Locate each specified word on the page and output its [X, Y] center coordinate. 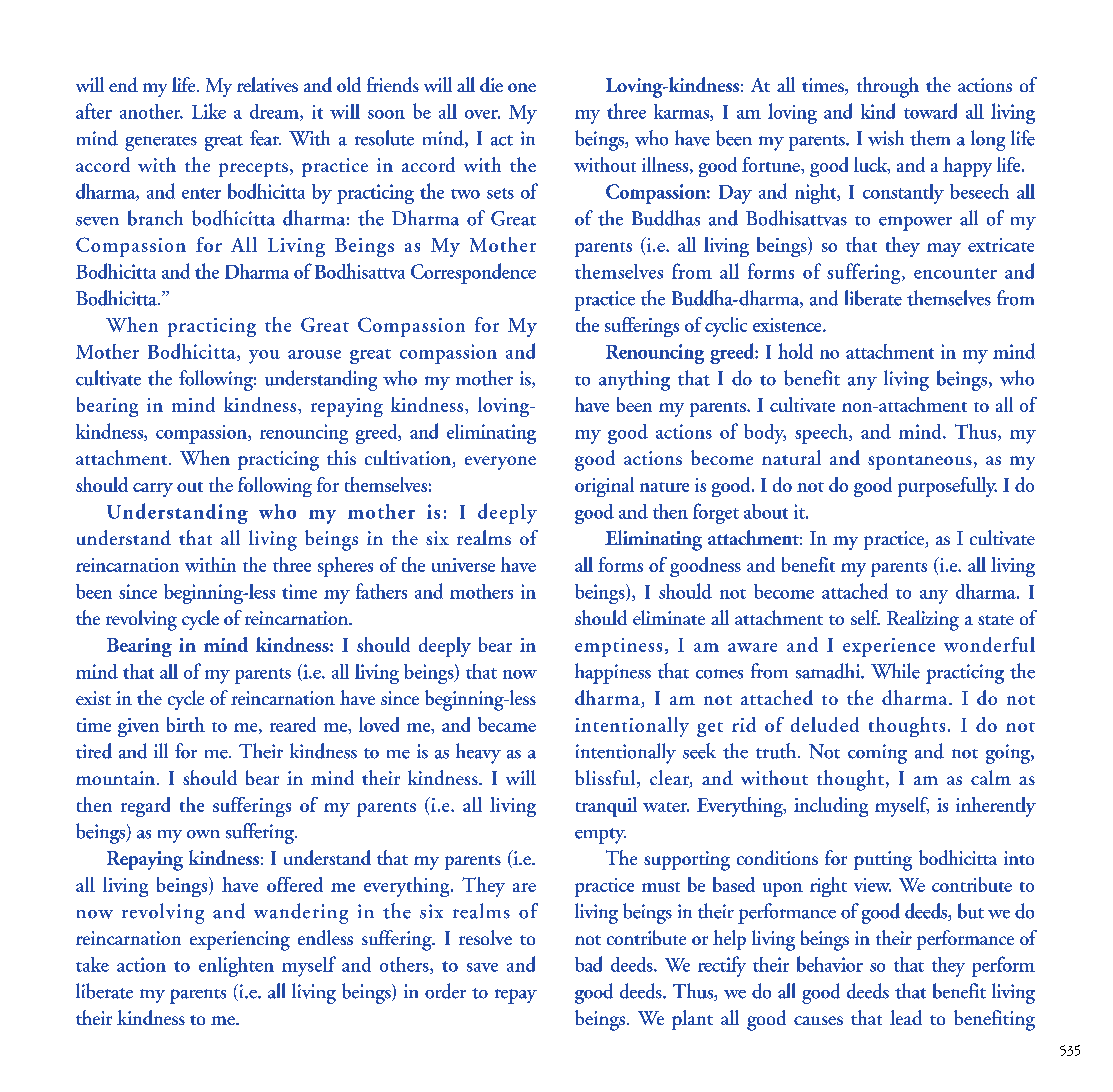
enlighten [236, 967]
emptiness [618, 647]
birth [186, 724]
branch [155, 218]
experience [889, 647]
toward [930, 111]
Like [209, 111]
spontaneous [920, 462]
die [491, 84]
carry [153, 490]
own [203, 834]
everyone [500, 463]
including [831, 807]
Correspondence [473, 273]
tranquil [606, 807]
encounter [955, 273]
